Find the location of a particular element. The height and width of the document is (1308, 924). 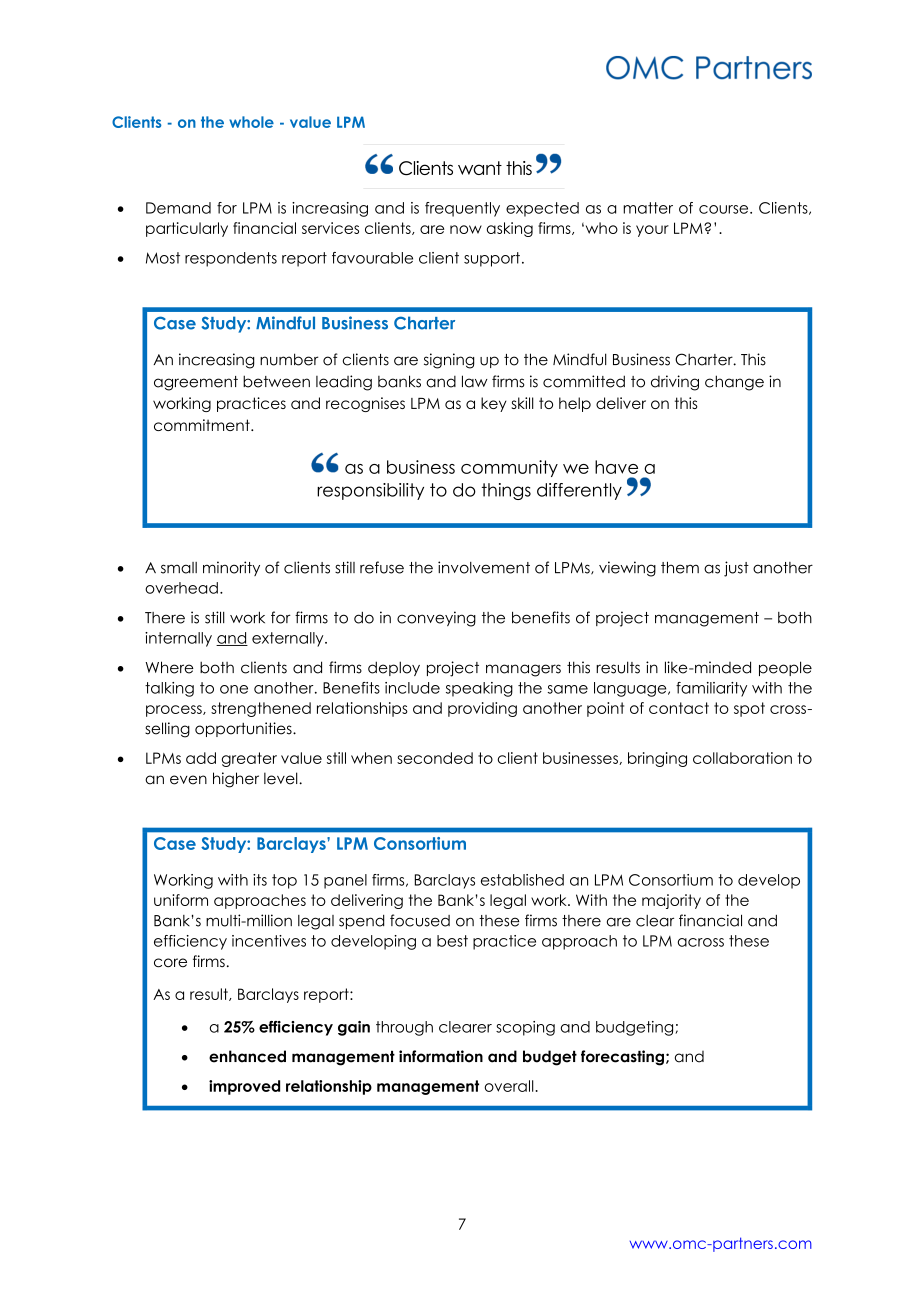

commitment is located at coordinates (203, 425).
